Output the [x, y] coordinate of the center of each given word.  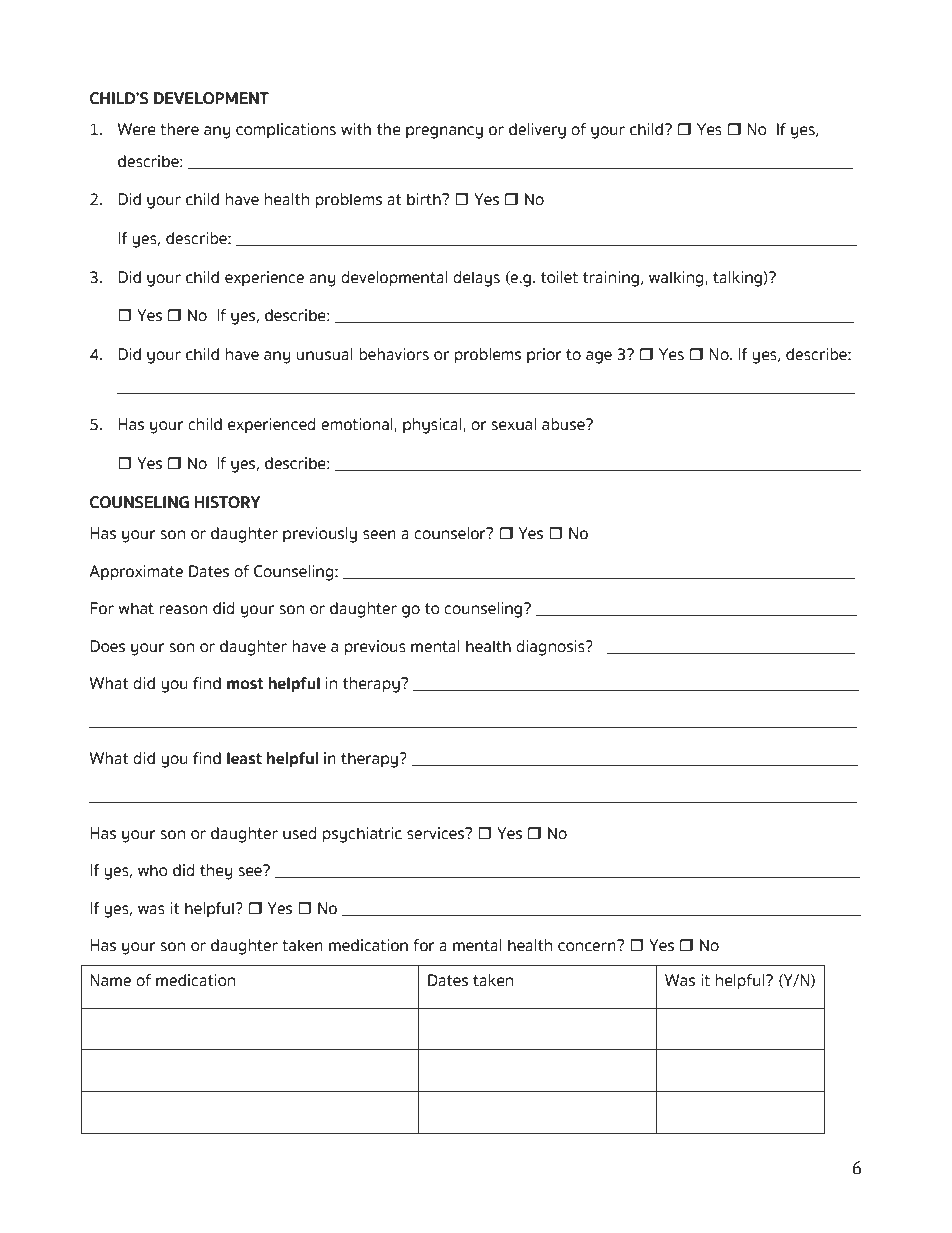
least [244, 758]
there [179, 129]
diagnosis [551, 648]
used [300, 833]
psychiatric [362, 835]
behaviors [394, 354]
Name [110, 980]
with [356, 129]
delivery [537, 131]
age [599, 357]
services [436, 833]
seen [379, 535]
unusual [324, 354]
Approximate [136, 573]
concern [588, 946]
